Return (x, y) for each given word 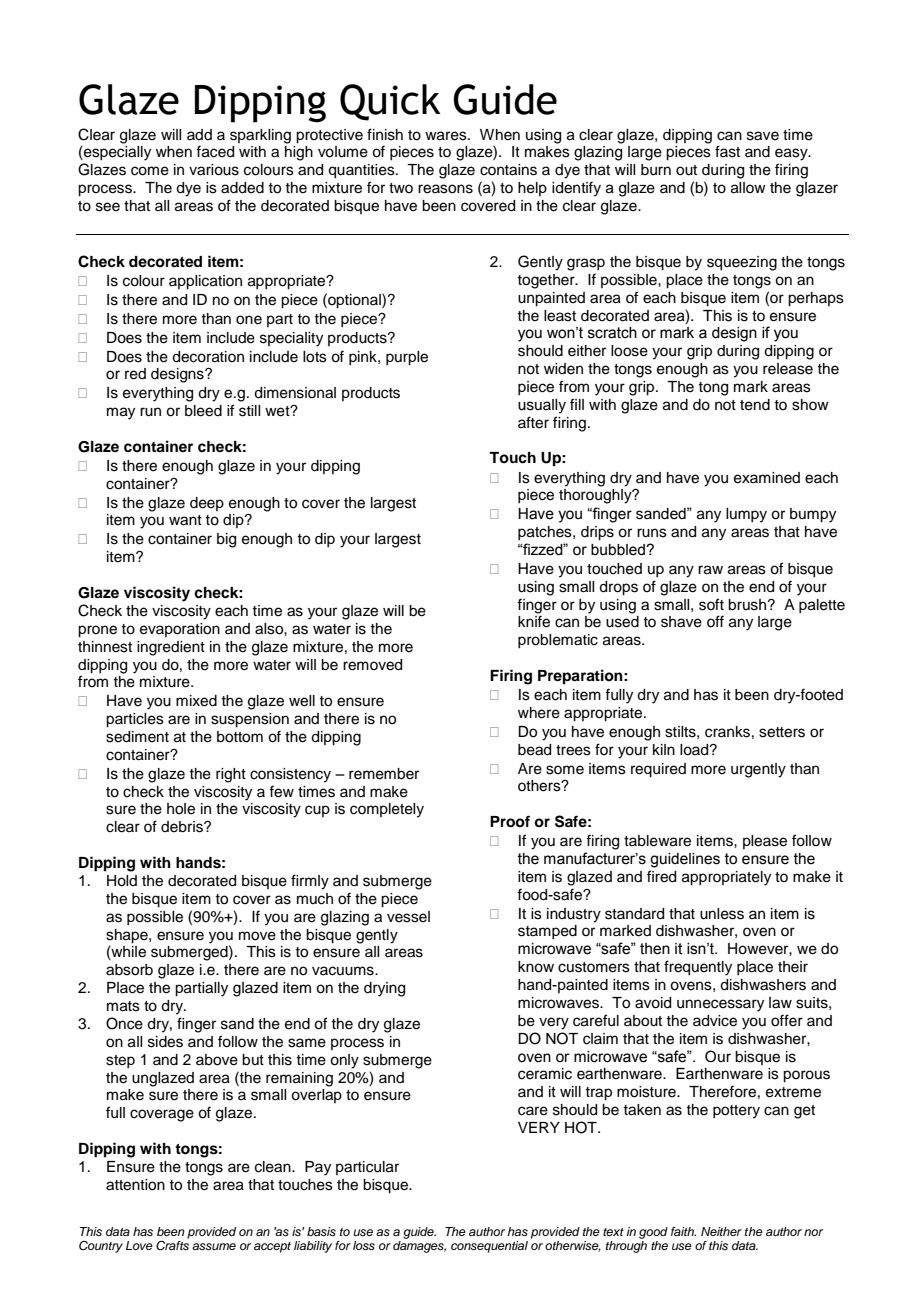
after (533, 422)
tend (755, 405)
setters (782, 732)
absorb (129, 970)
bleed (203, 411)
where (539, 713)
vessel (408, 917)
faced (215, 151)
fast (727, 151)
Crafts (172, 1246)
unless (722, 914)
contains (508, 170)
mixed (196, 701)
